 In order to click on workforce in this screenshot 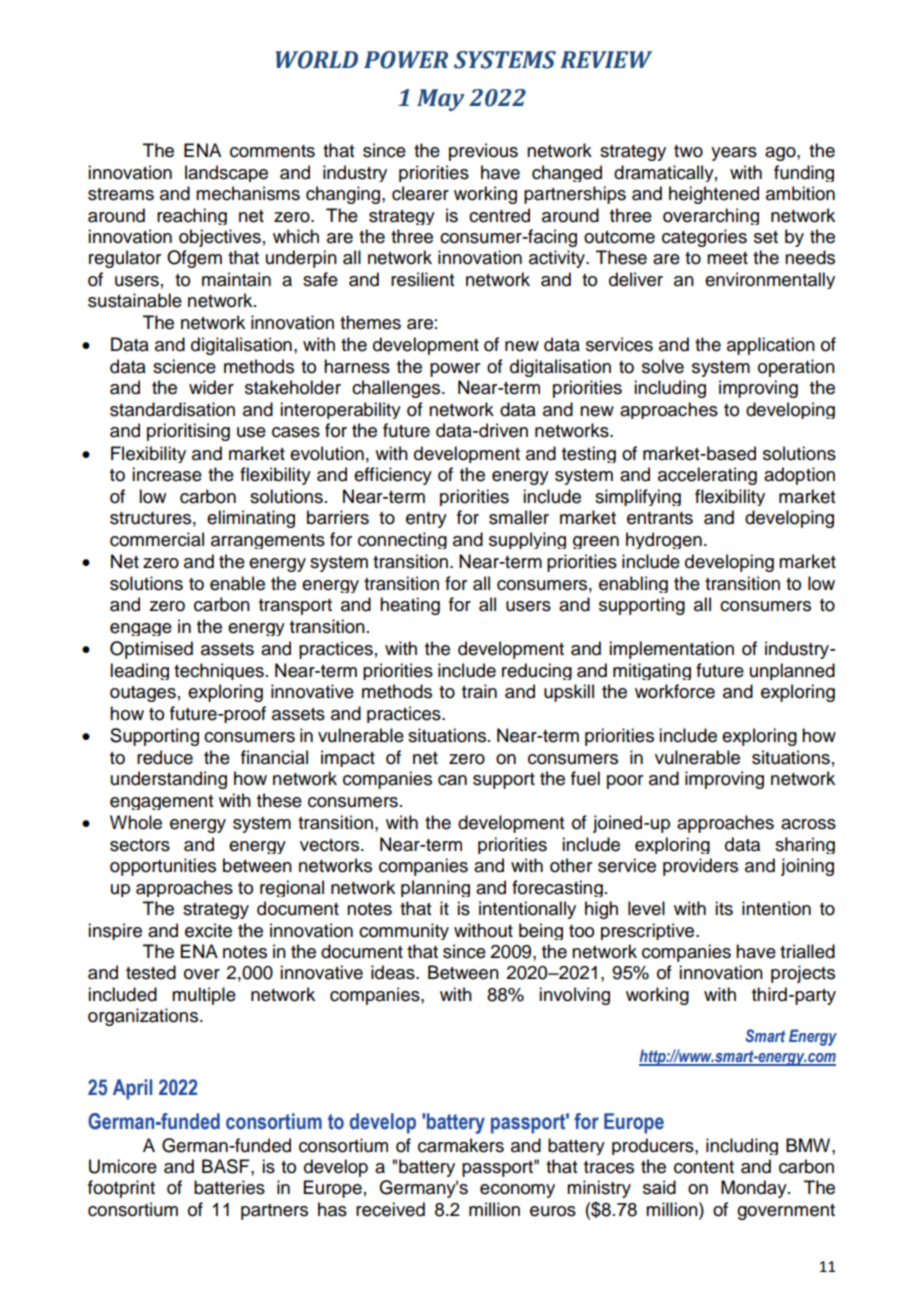, I will do `click(675, 691)`.
